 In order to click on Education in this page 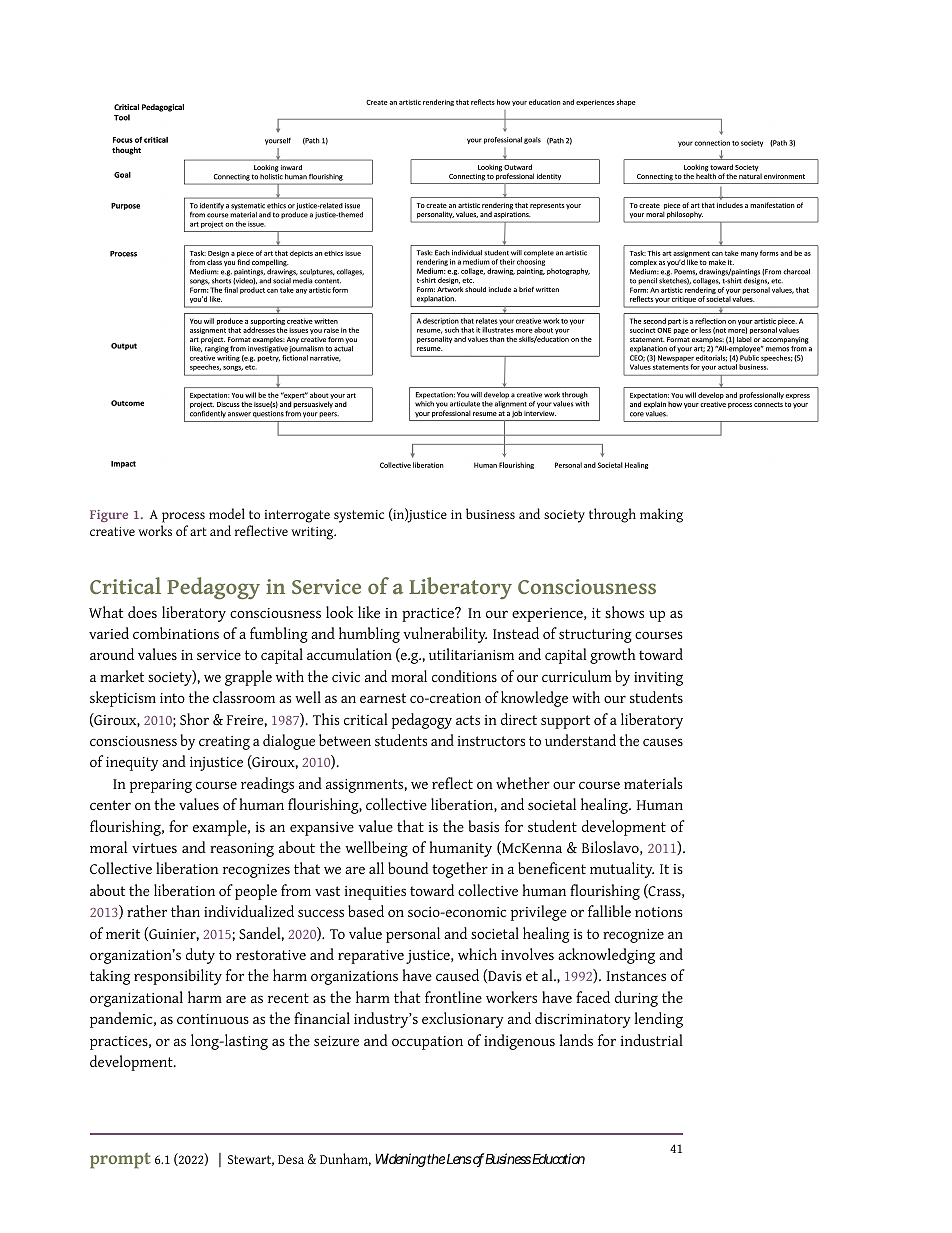, I will do `click(558, 1158)`.
